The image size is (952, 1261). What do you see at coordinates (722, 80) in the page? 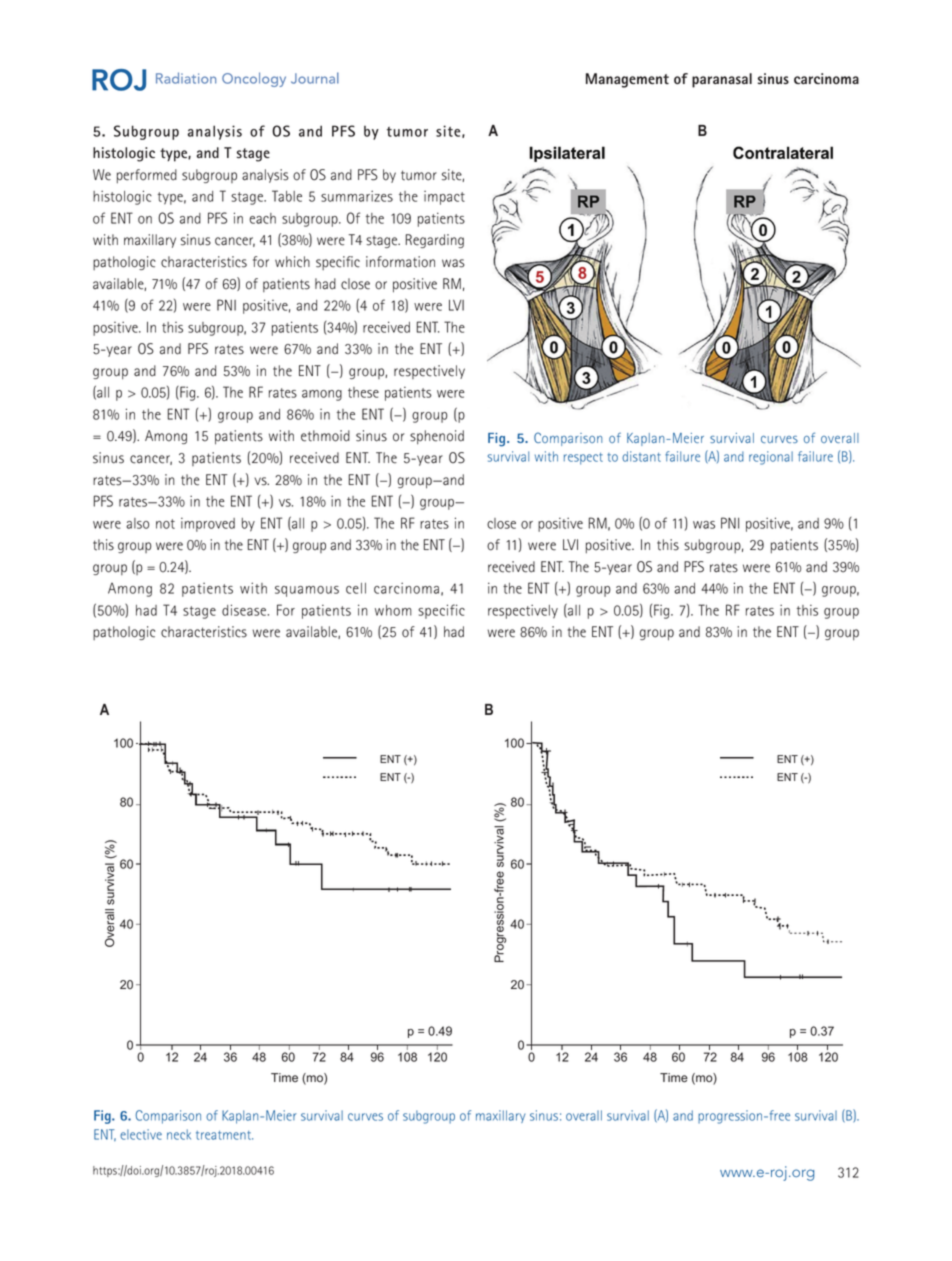
I see `paranasal` at bounding box center [722, 80].
